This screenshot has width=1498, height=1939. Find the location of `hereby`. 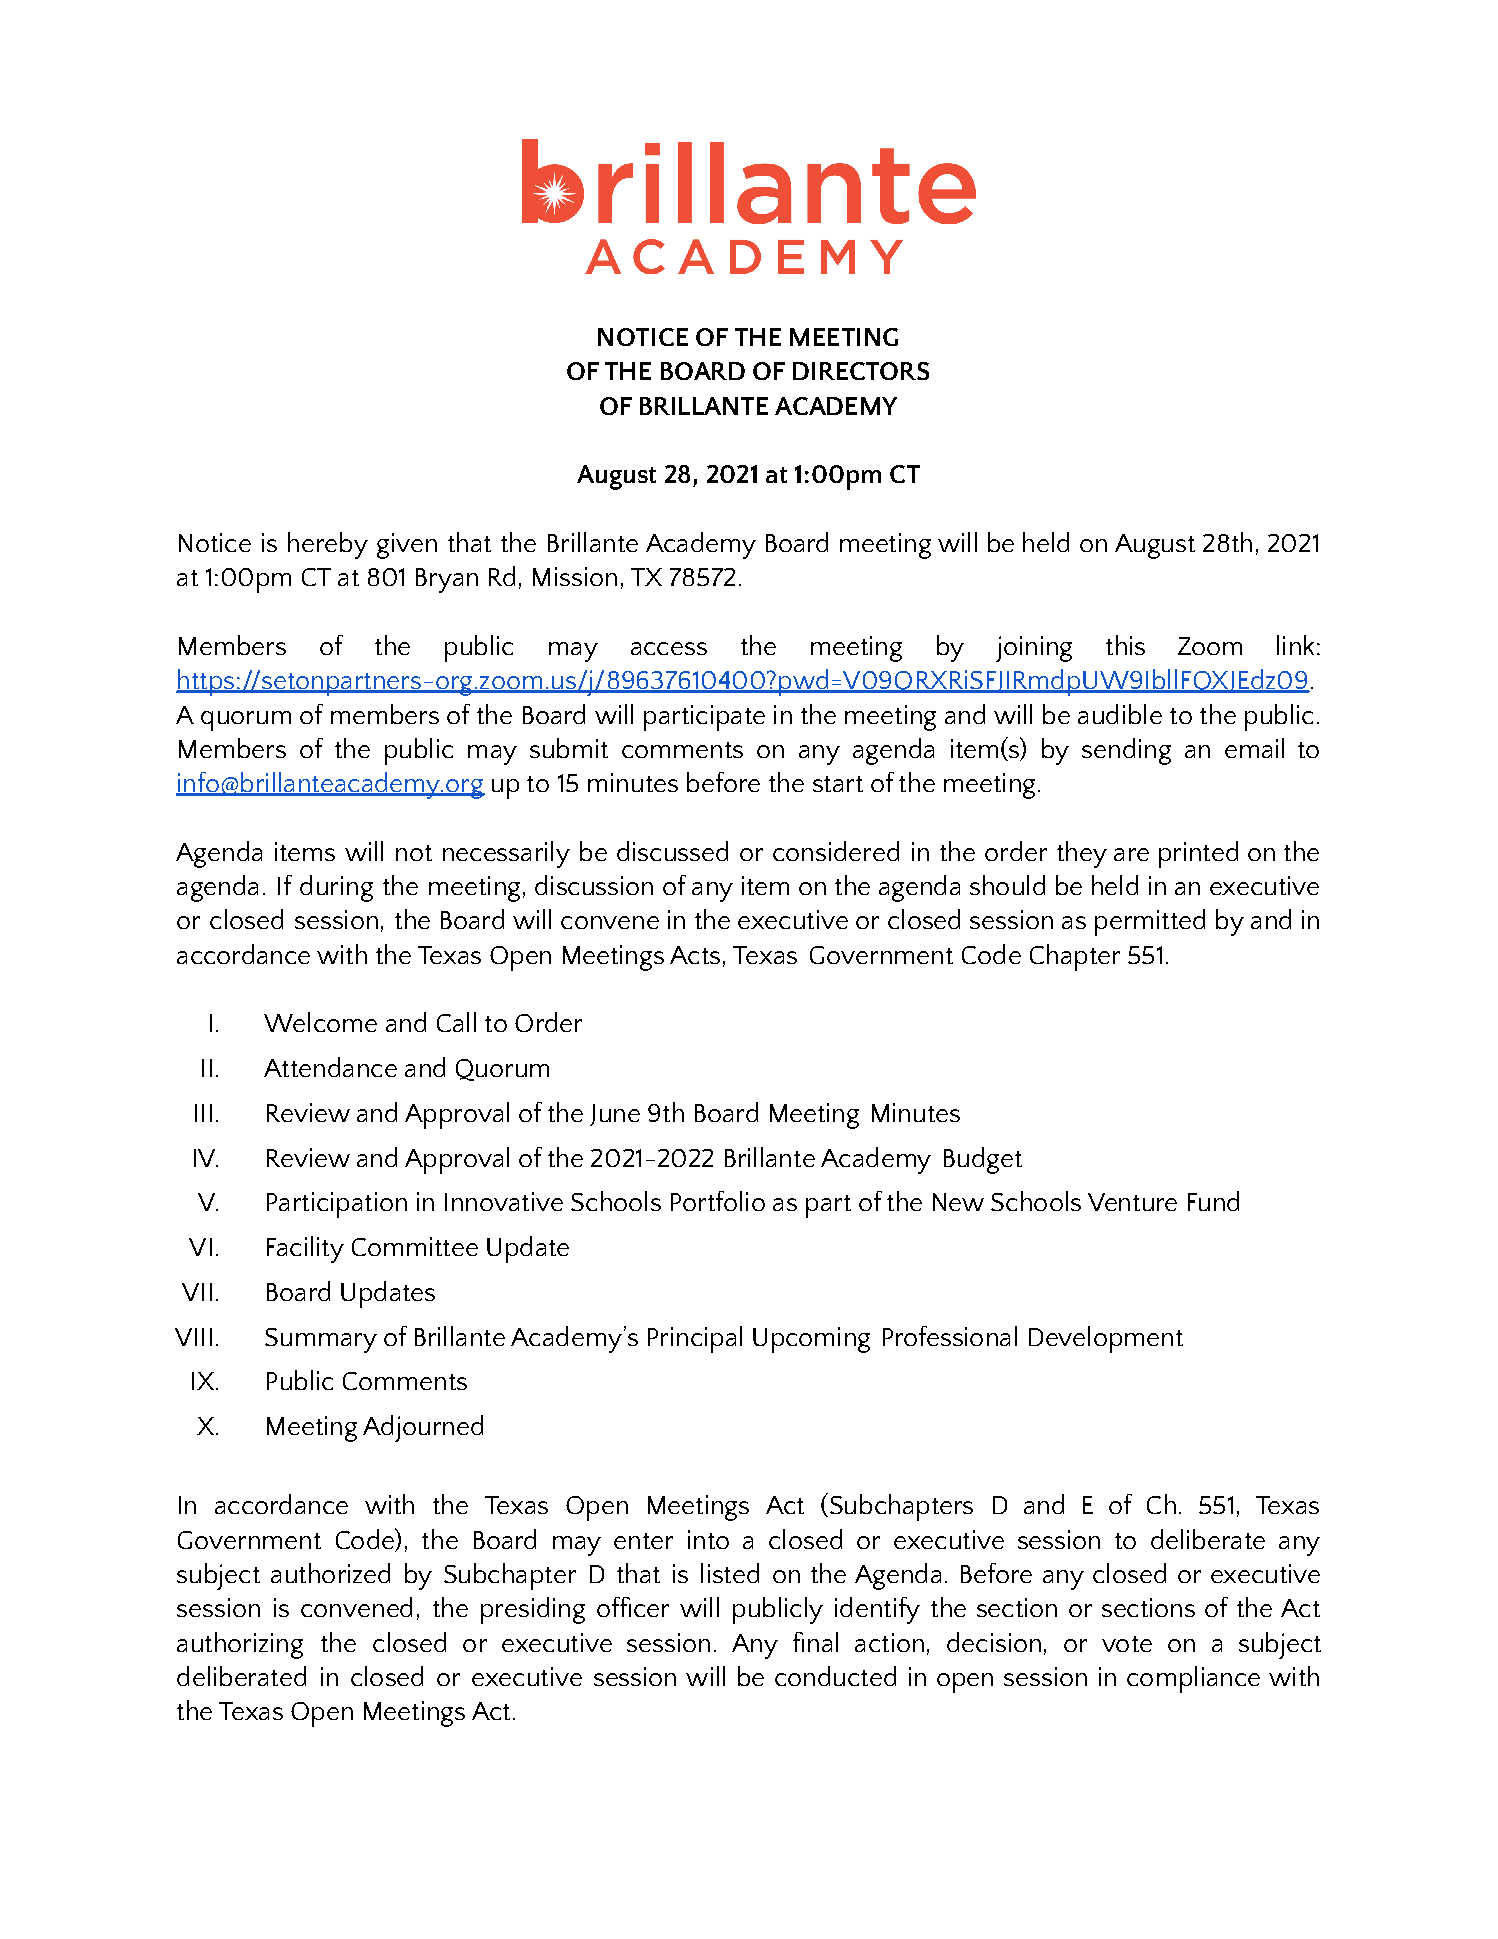

hereby is located at coordinates (328, 545).
